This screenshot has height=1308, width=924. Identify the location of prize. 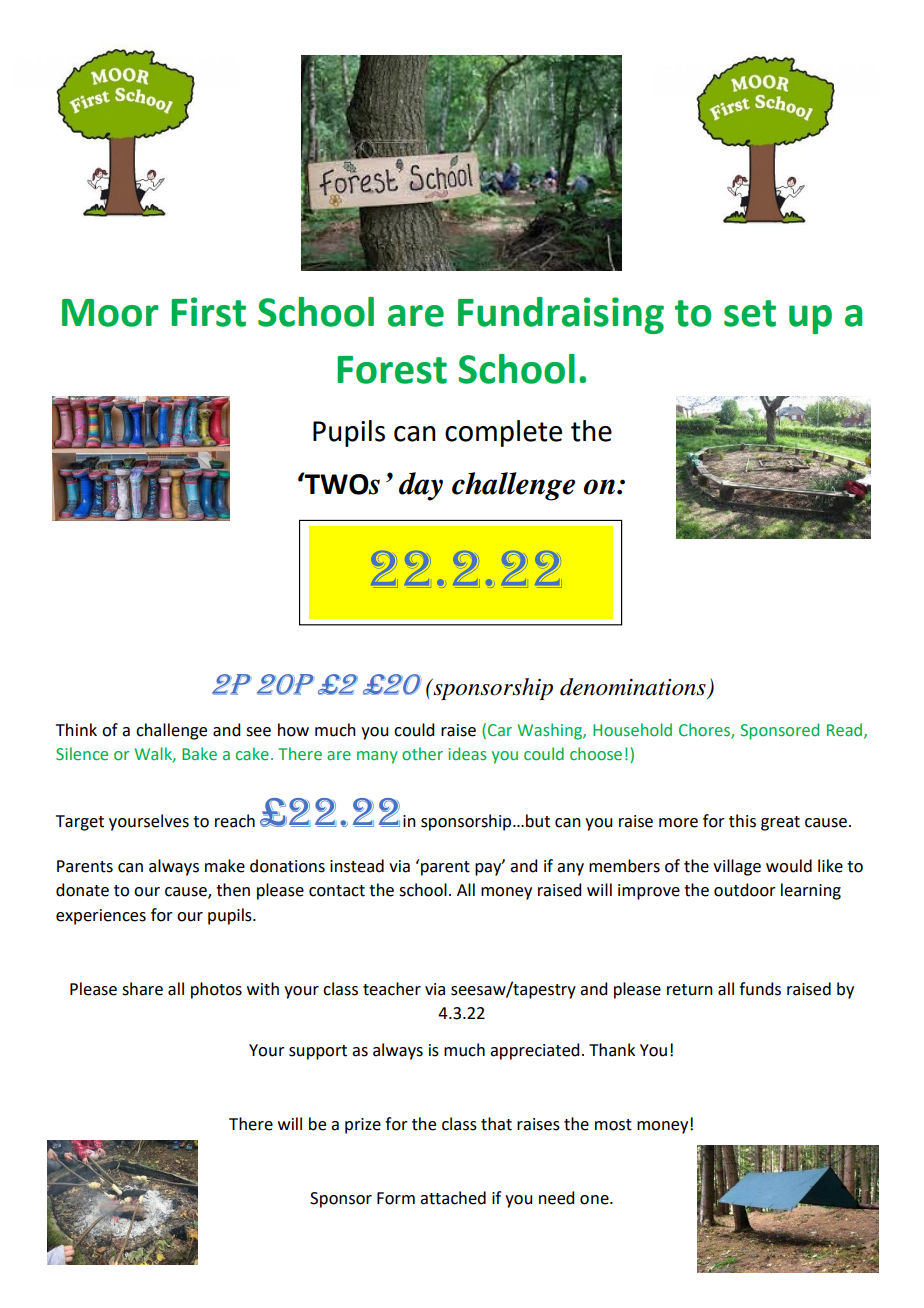
(363, 1126).
